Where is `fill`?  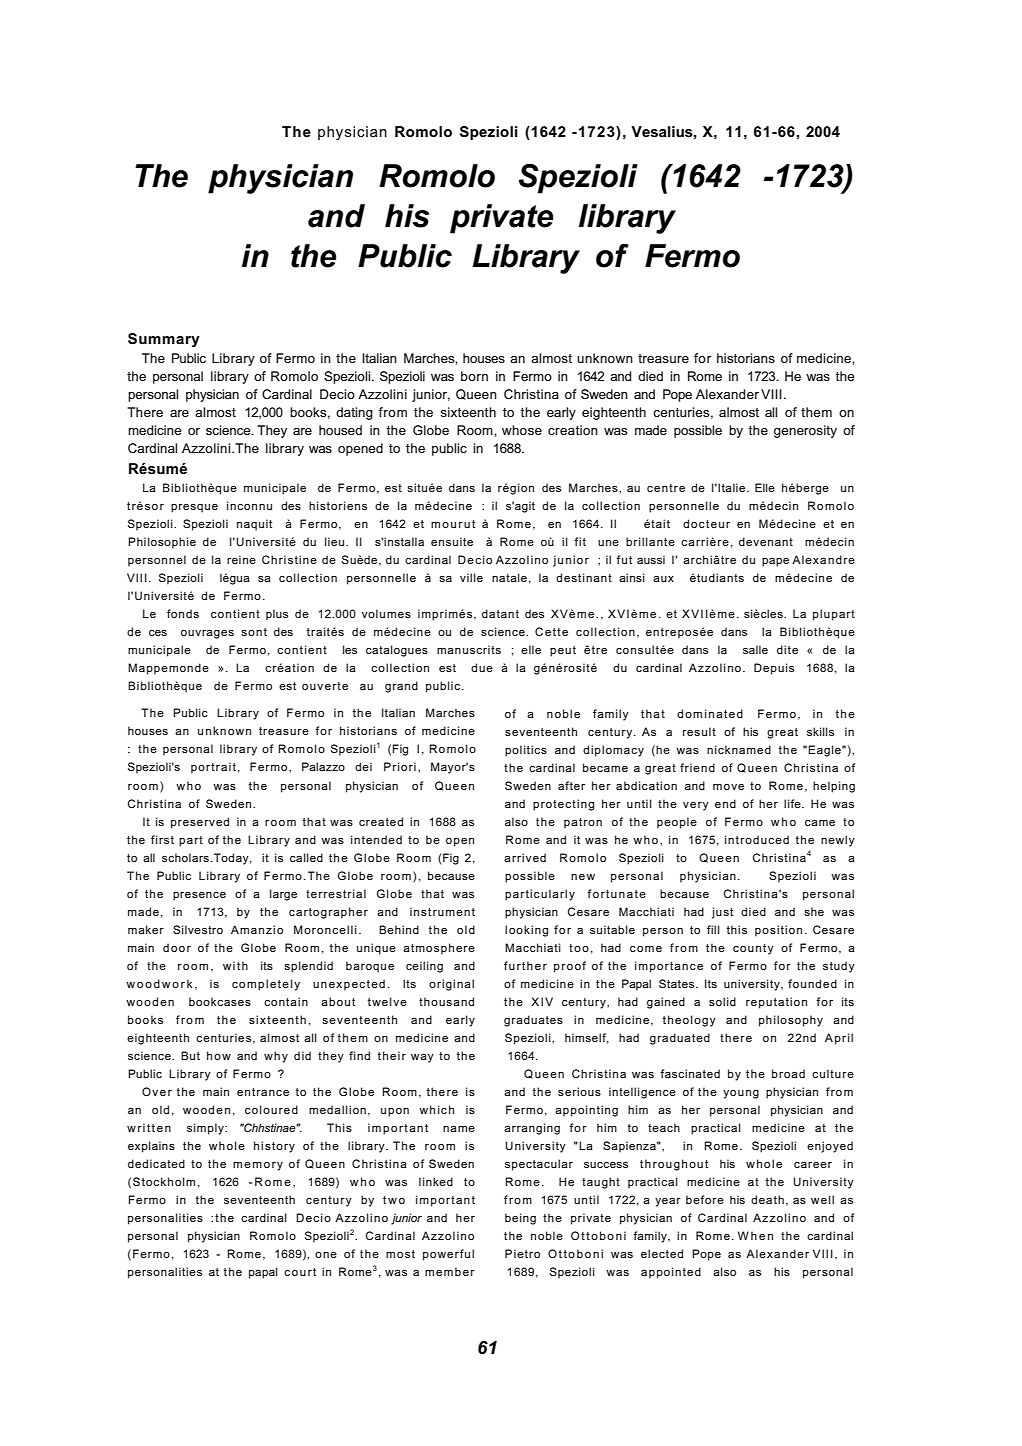
fill is located at coordinates (713, 929).
